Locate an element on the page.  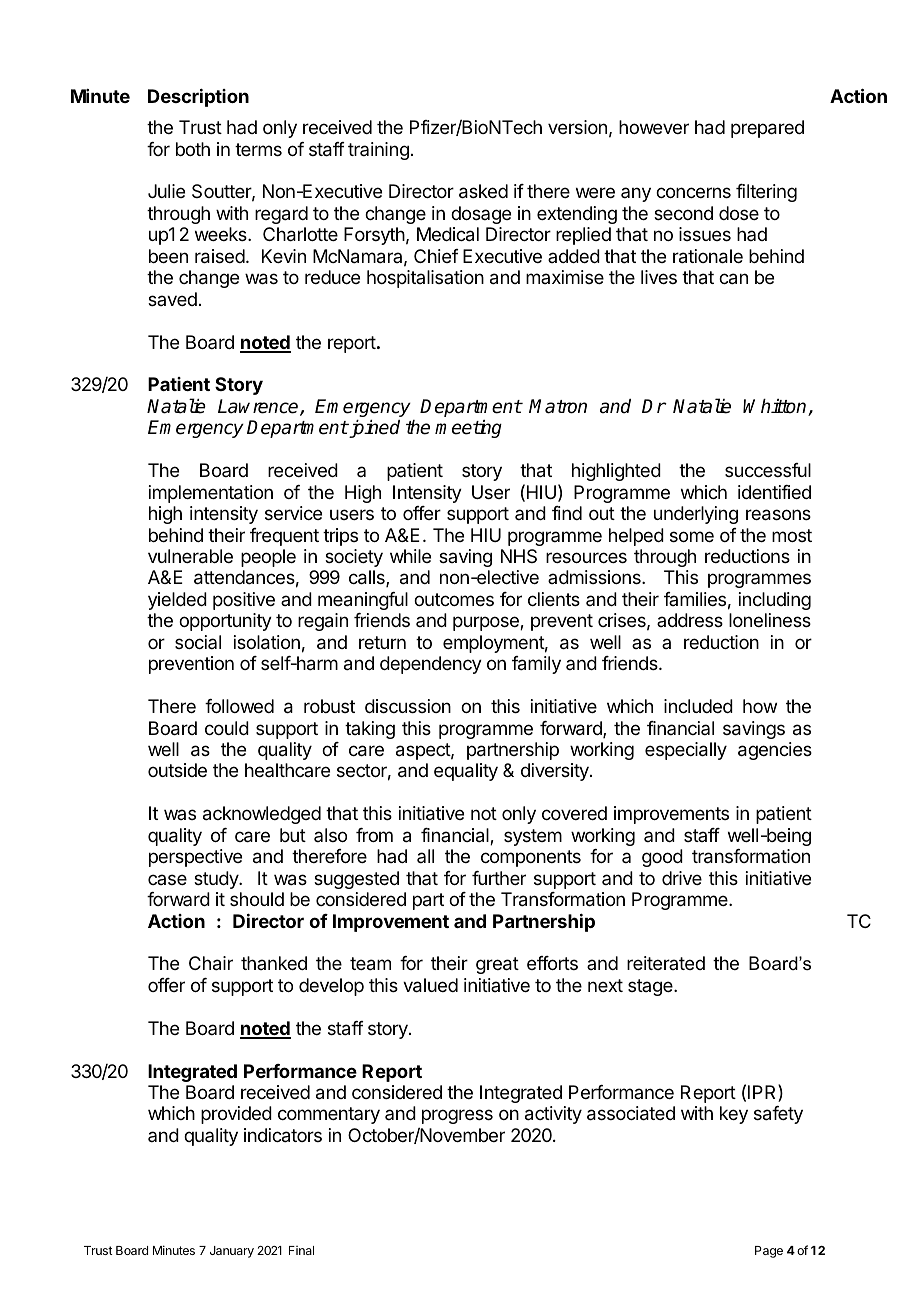
reiterated is located at coordinates (666, 963).
